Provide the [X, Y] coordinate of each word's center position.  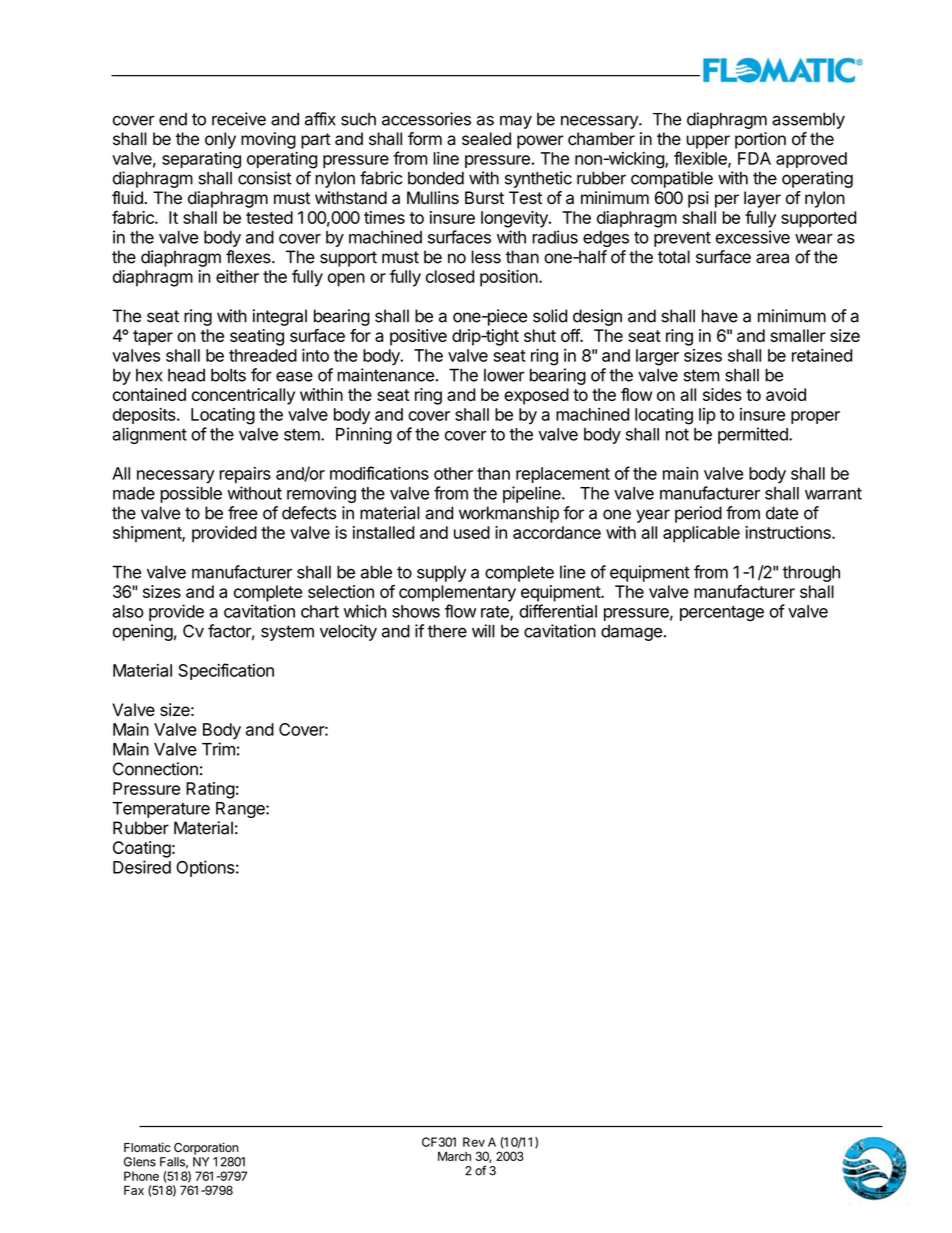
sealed [486, 139]
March [454, 1156]
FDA [754, 158]
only [220, 140]
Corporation [206, 1148]
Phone [141, 1176]
